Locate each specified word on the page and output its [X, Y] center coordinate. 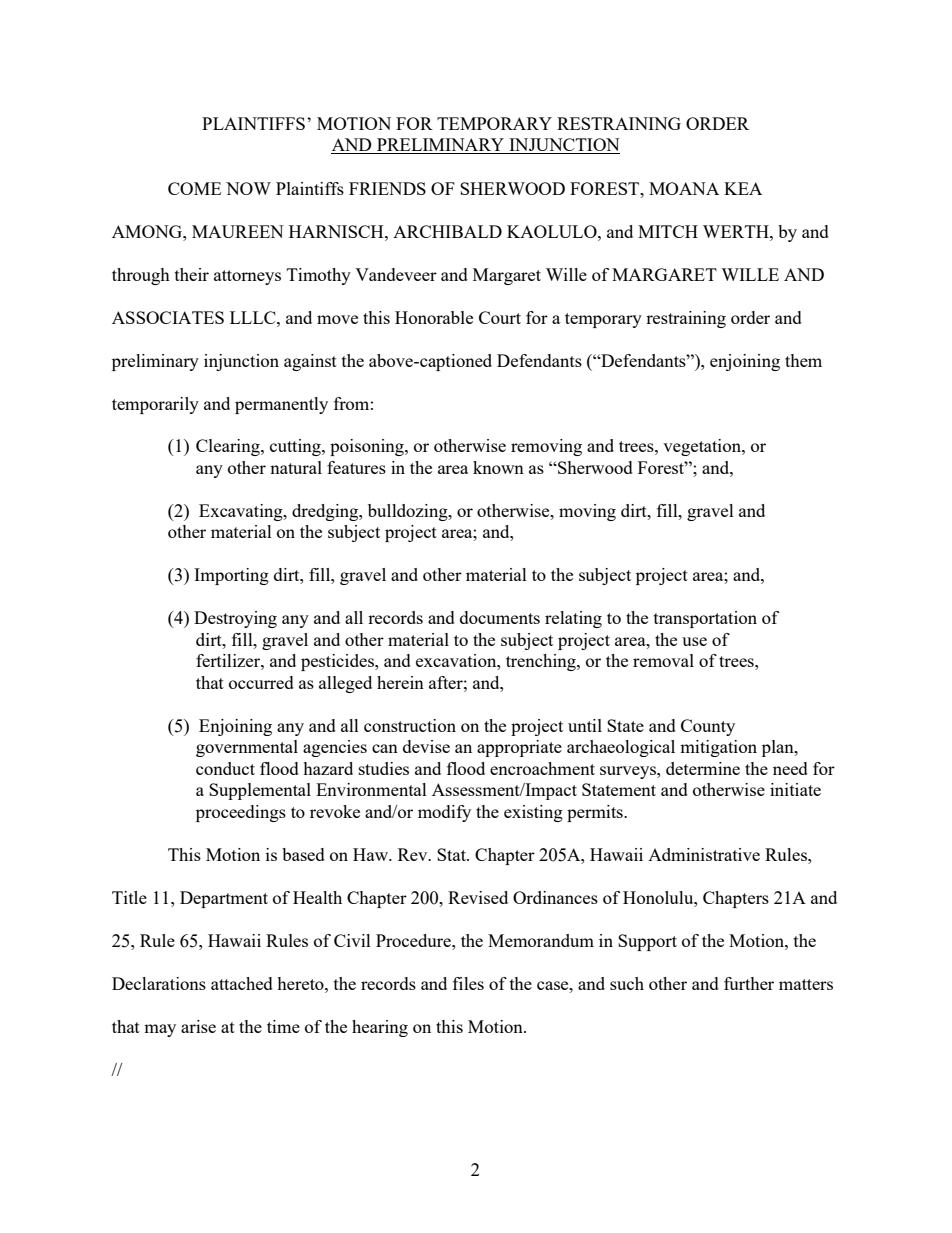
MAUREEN [238, 231]
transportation [705, 619]
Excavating [242, 512]
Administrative [704, 854]
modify [444, 813]
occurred [261, 682]
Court [500, 317]
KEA [743, 188]
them [803, 360]
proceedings [241, 813]
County [708, 727]
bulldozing [409, 512]
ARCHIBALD [447, 231]
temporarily [155, 405]
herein [400, 682]
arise [198, 1026]
